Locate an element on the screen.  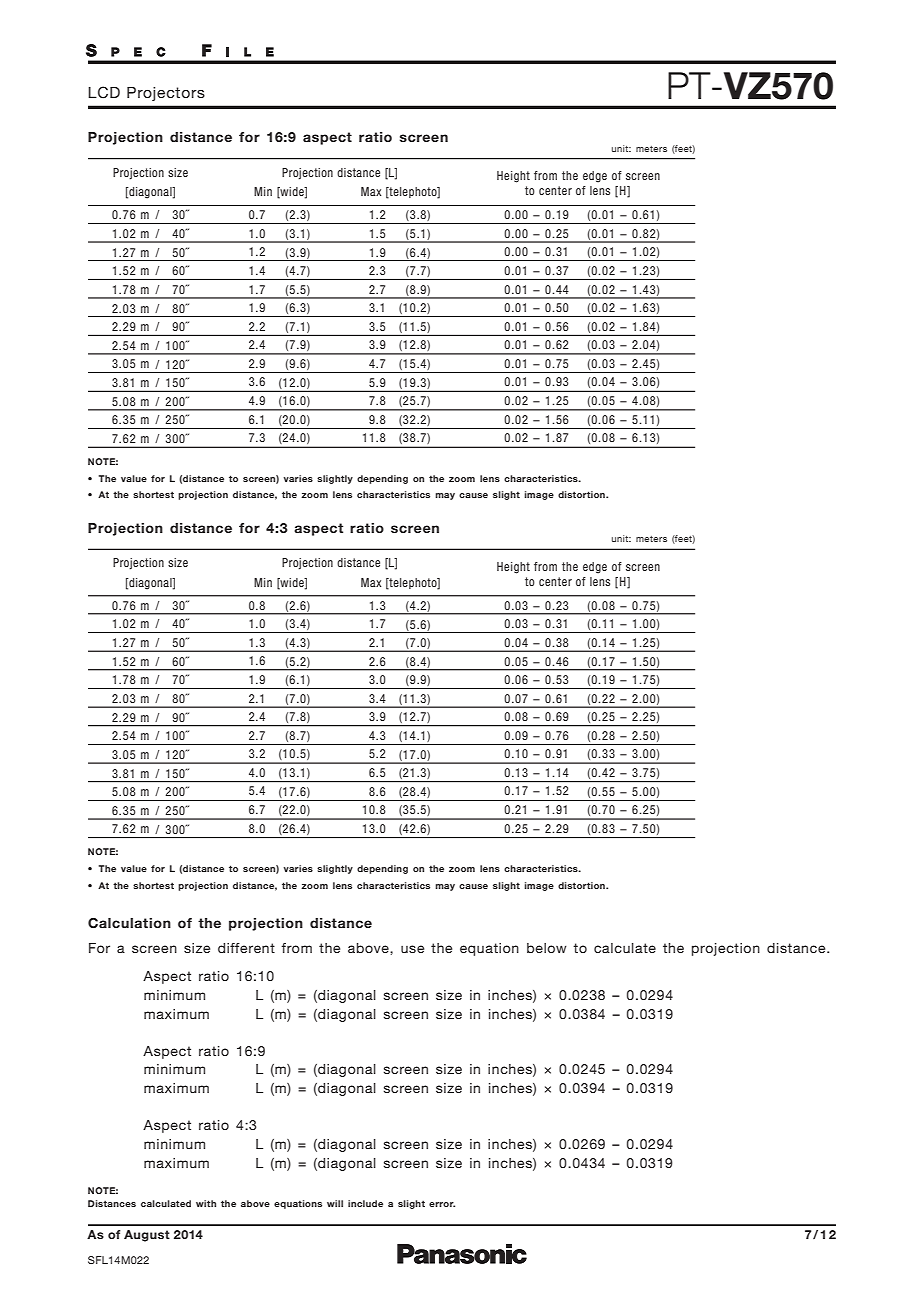
different is located at coordinates (246, 948).
